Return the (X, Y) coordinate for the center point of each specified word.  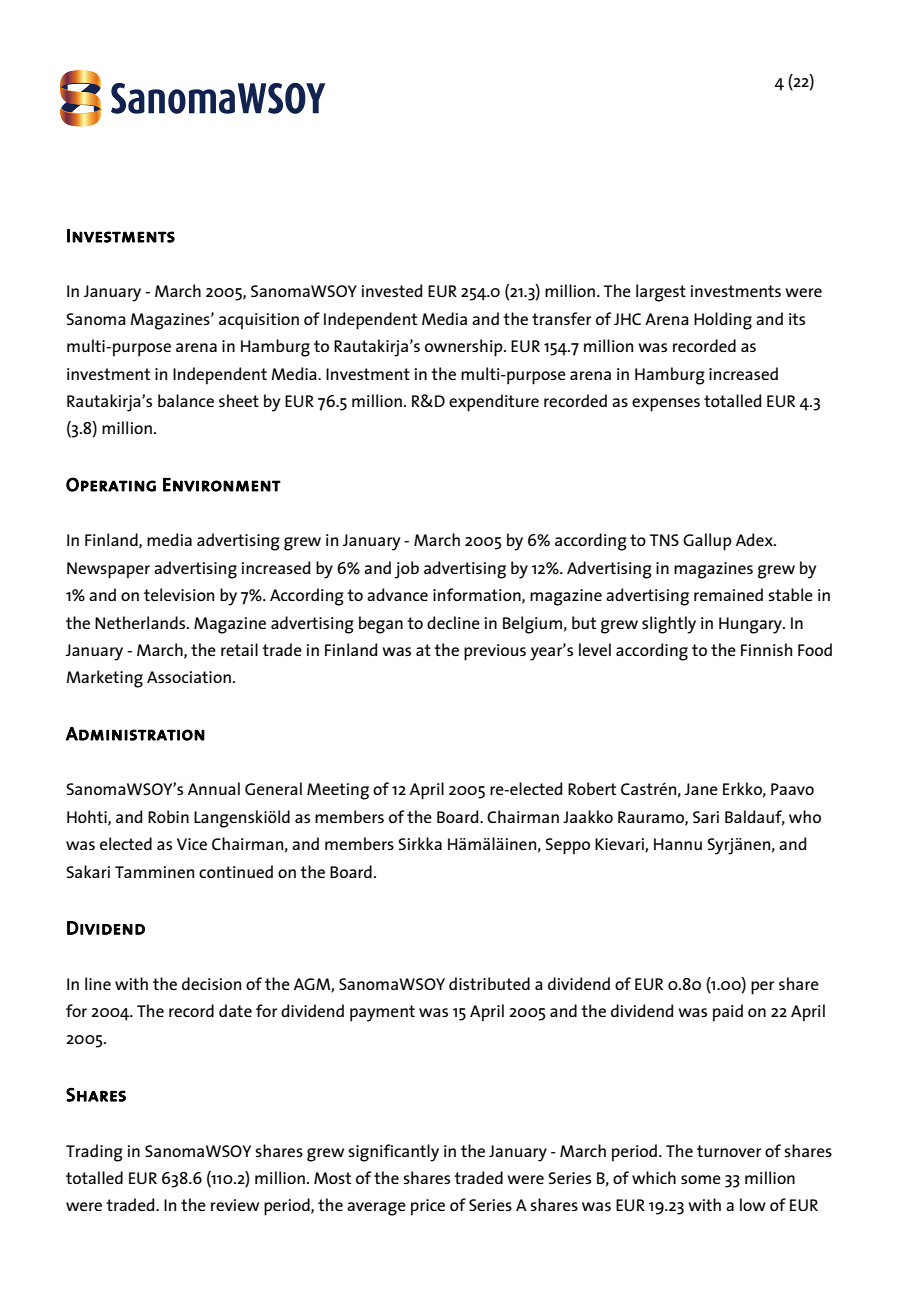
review (235, 1205)
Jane (701, 789)
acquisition (259, 321)
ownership (465, 348)
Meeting (338, 791)
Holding (723, 321)
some (701, 1179)
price (428, 1207)
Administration (135, 734)
